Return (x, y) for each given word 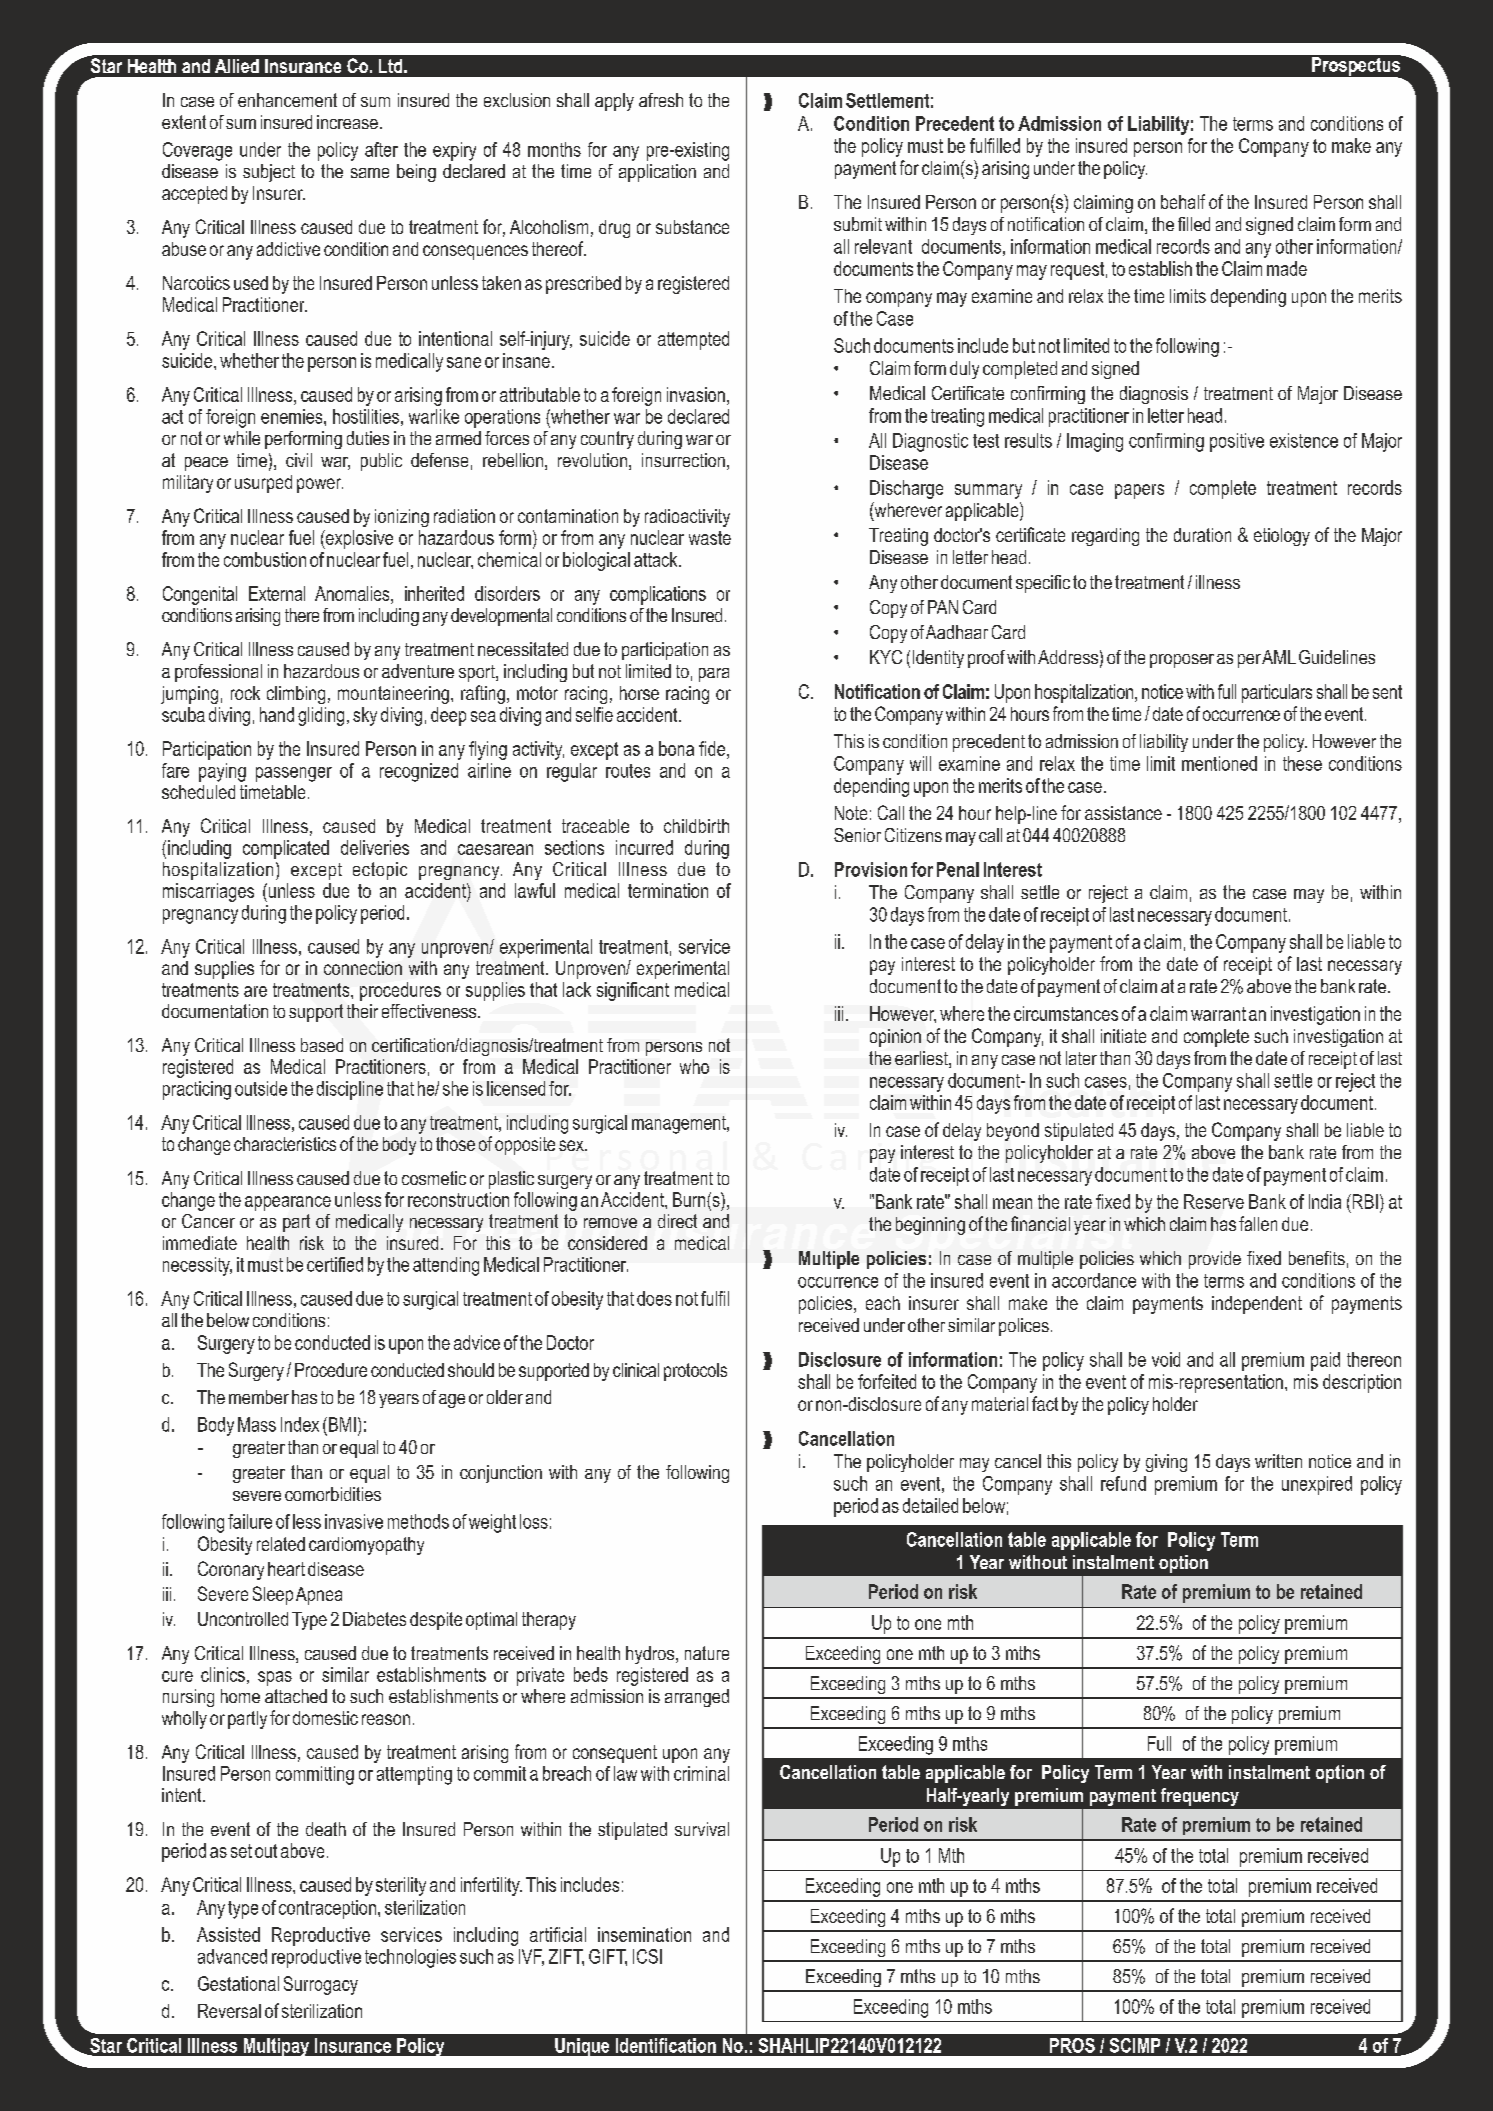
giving (1166, 1463)
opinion (895, 1038)
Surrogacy (321, 1985)
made (1287, 268)
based (322, 1045)
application (657, 173)
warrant (1218, 1014)
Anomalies (353, 593)
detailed (930, 1505)
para (714, 675)
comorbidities (333, 1494)
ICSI (647, 1956)
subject (269, 173)
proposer (1182, 661)
